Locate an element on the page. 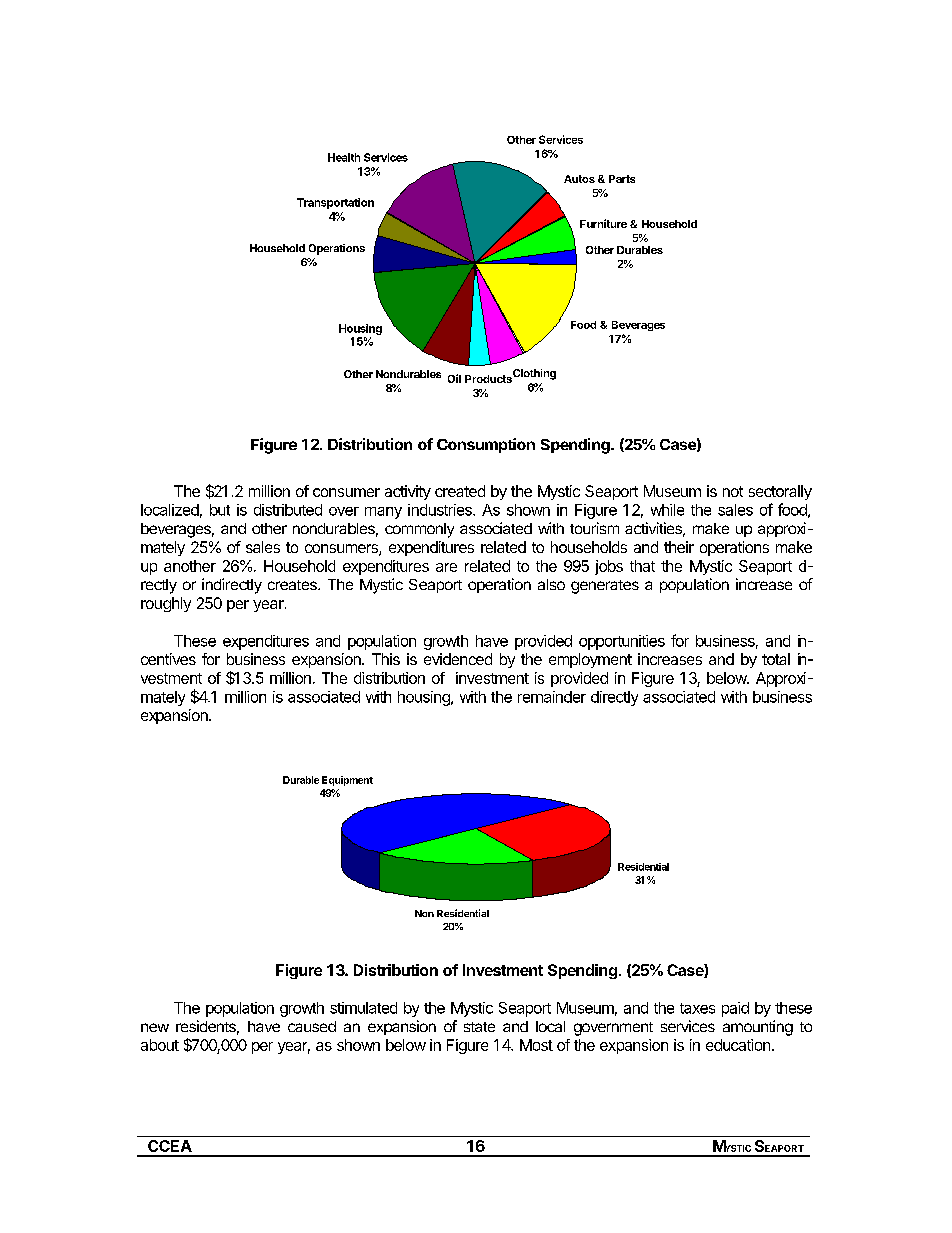 Image resolution: width=952 pixels, height=1233 pixels. Parts is located at coordinates (622, 179).
